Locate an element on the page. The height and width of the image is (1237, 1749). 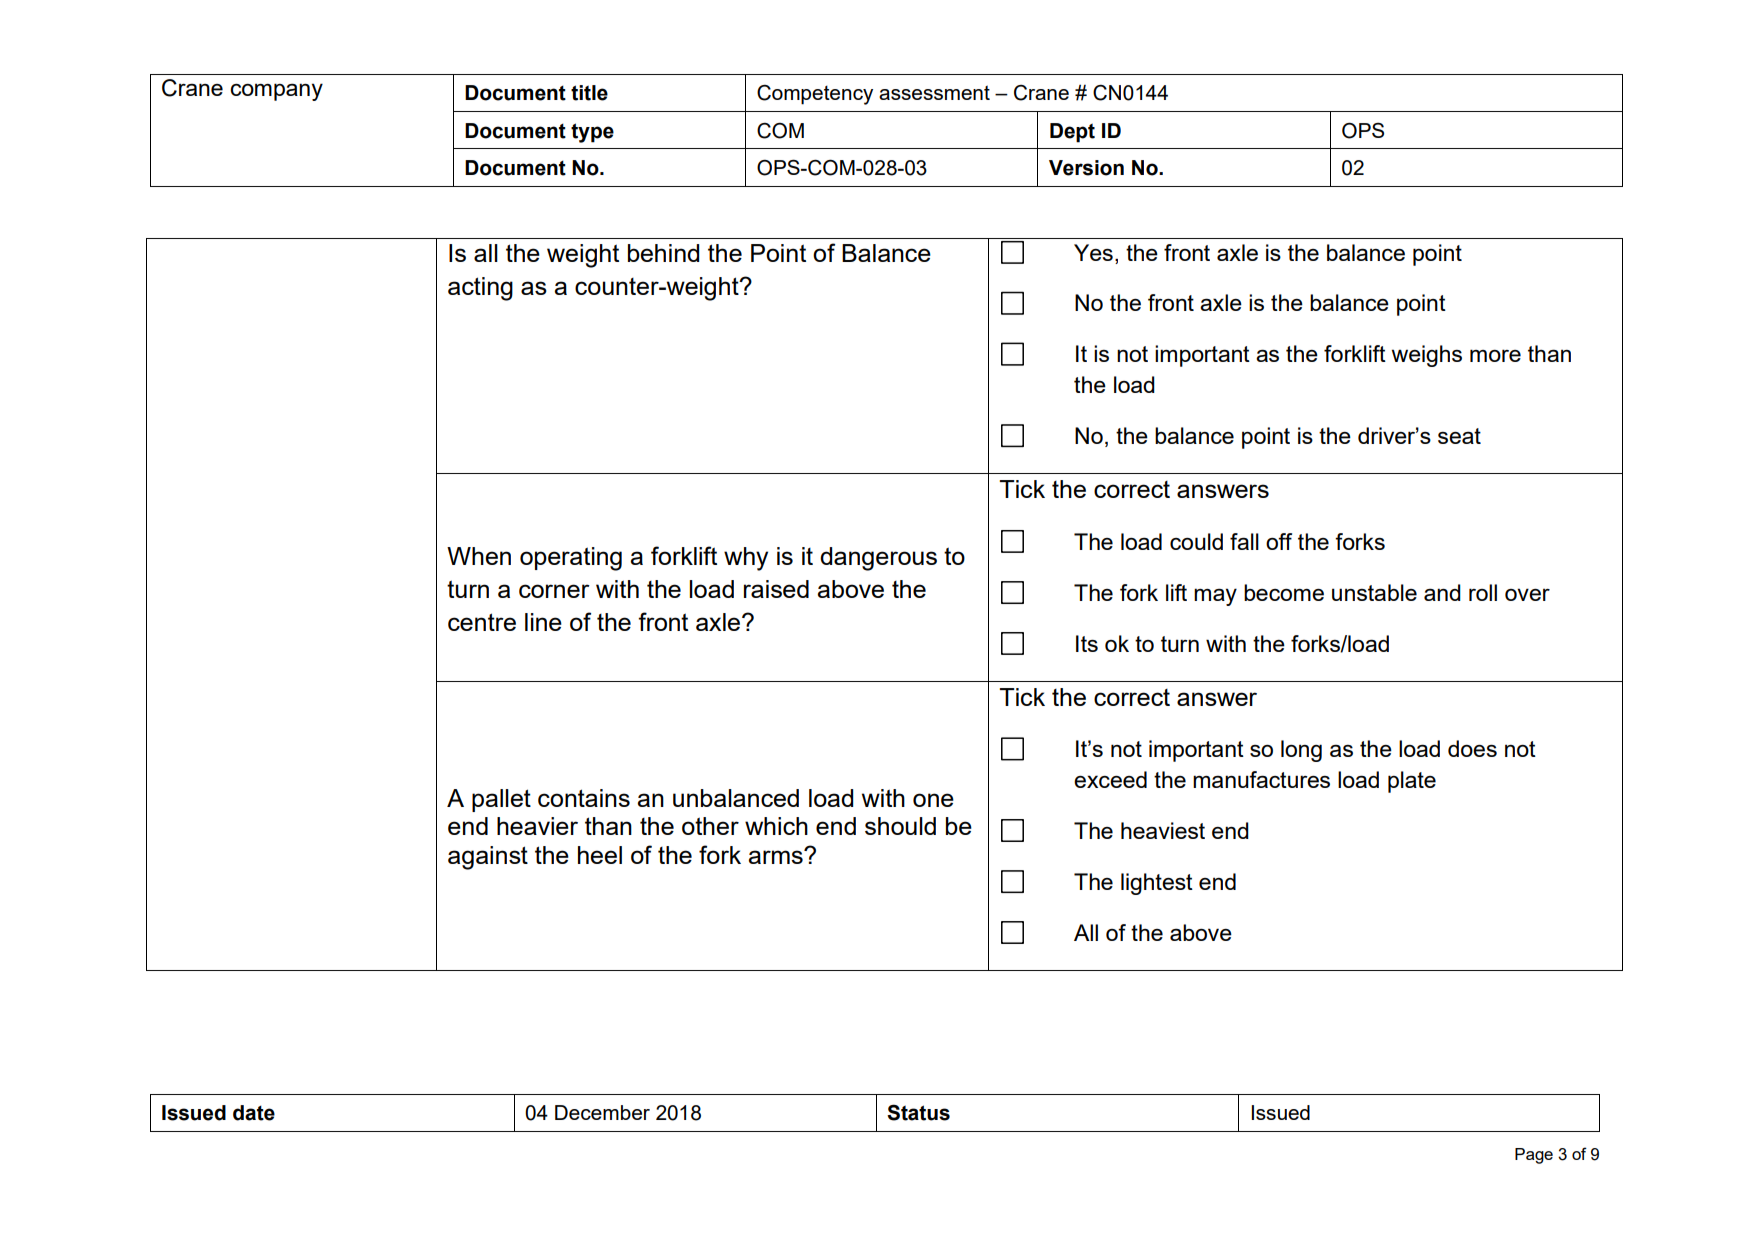
plate is located at coordinates (1412, 782).
